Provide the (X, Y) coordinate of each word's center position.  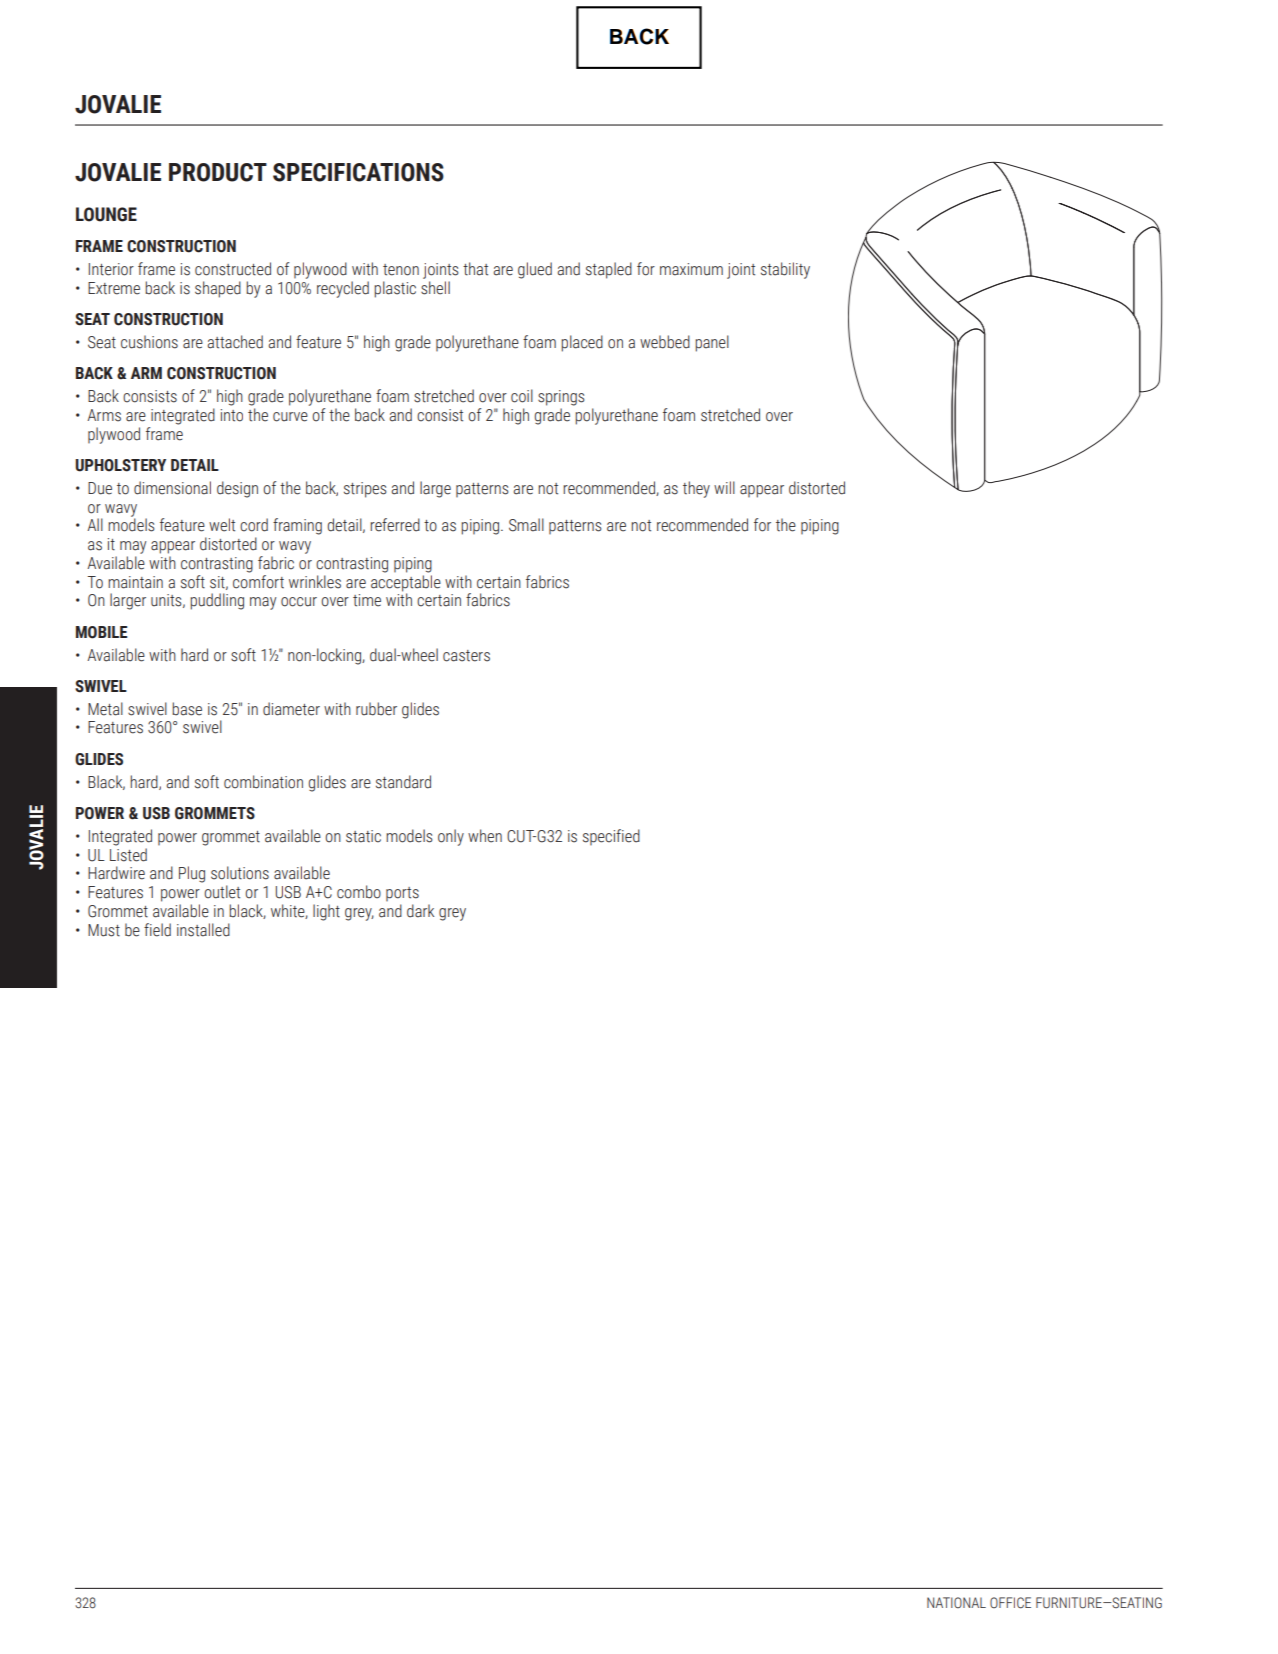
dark (420, 911)
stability (785, 270)
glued (535, 270)
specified (611, 837)
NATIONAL (956, 1602)
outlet (222, 892)
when (485, 836)
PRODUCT (218, 172)
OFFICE (1010, 1603)
